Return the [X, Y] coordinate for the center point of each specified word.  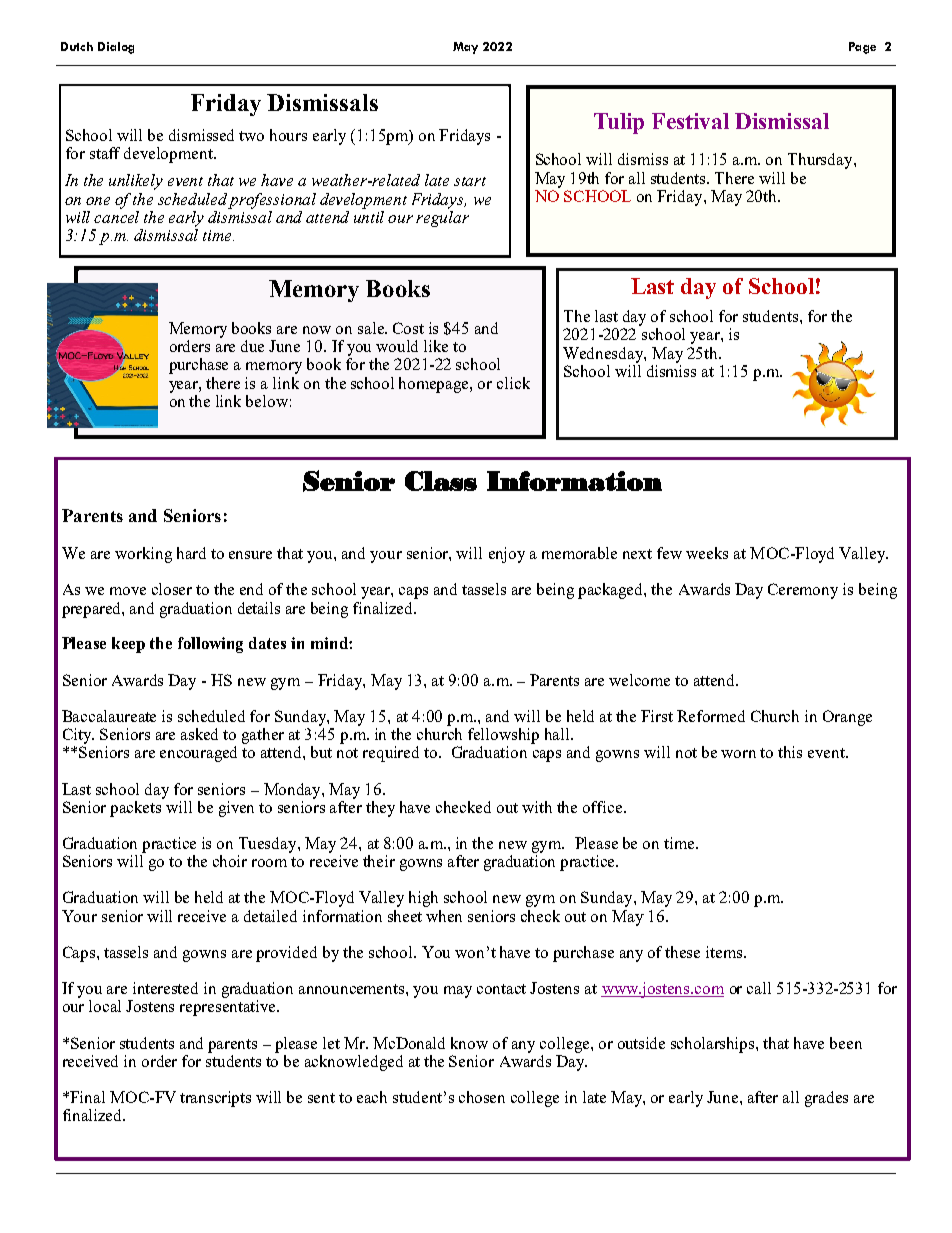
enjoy [507, 555]
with [537, 807]
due [252, 346]
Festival [690, 121]
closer [172, 589]
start [470, 181]
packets [137, 807]
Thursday [821, 161]
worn [738, 754]
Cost [408, 328]
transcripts [215, 1099]
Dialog [116, 48]
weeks [707, 553]
